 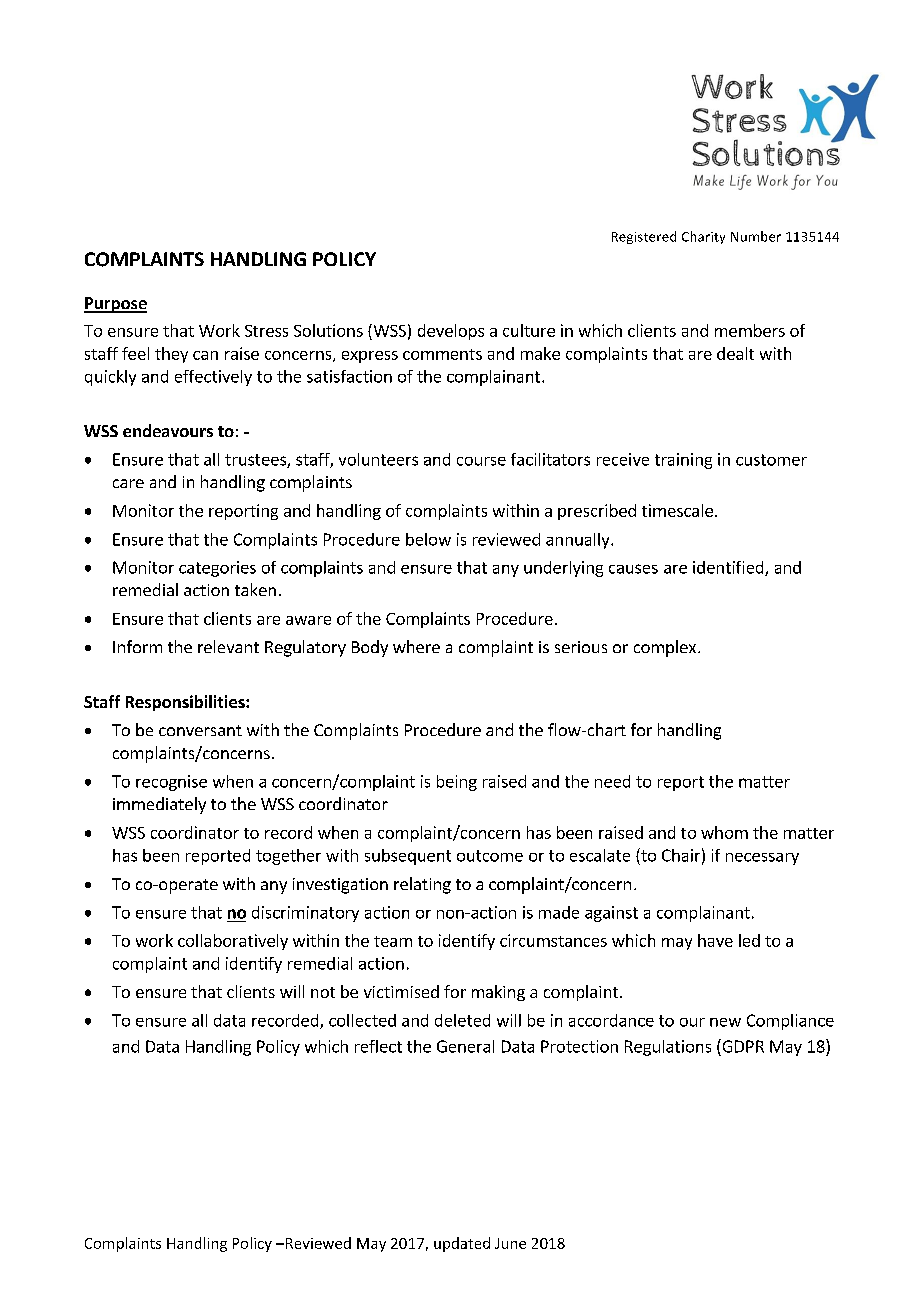 I want to click on updated, so click(x=462, y=1244).
